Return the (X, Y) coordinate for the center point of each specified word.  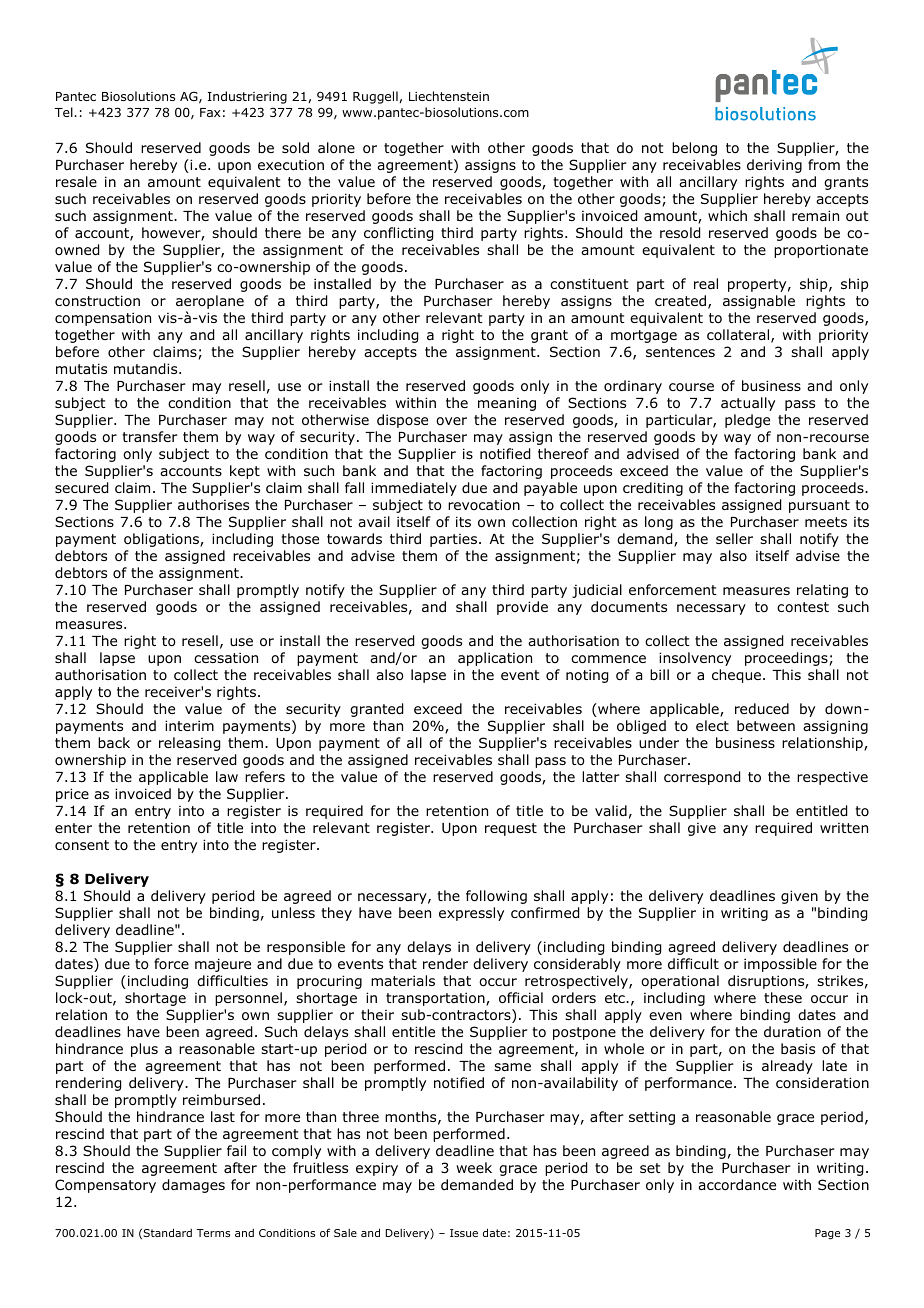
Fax (210, 112)
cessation (226, 657)
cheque (736, 676)
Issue (464, 1233)
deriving (774, 166)
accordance (737, 1184)
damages (193, 1186)
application (495, 659)
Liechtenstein (449, 96)
